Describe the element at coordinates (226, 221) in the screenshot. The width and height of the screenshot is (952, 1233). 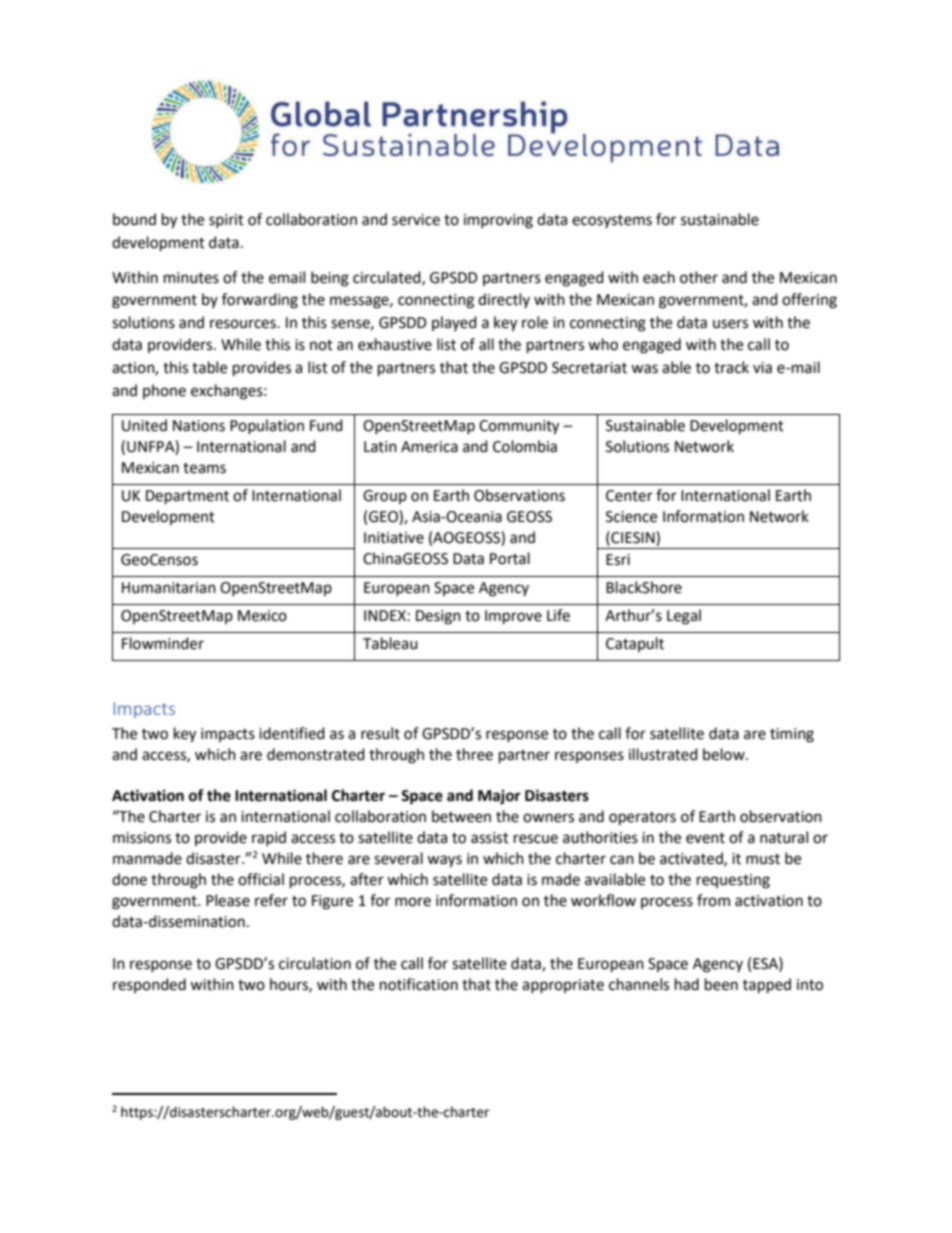
I see `spirit` at that location.
